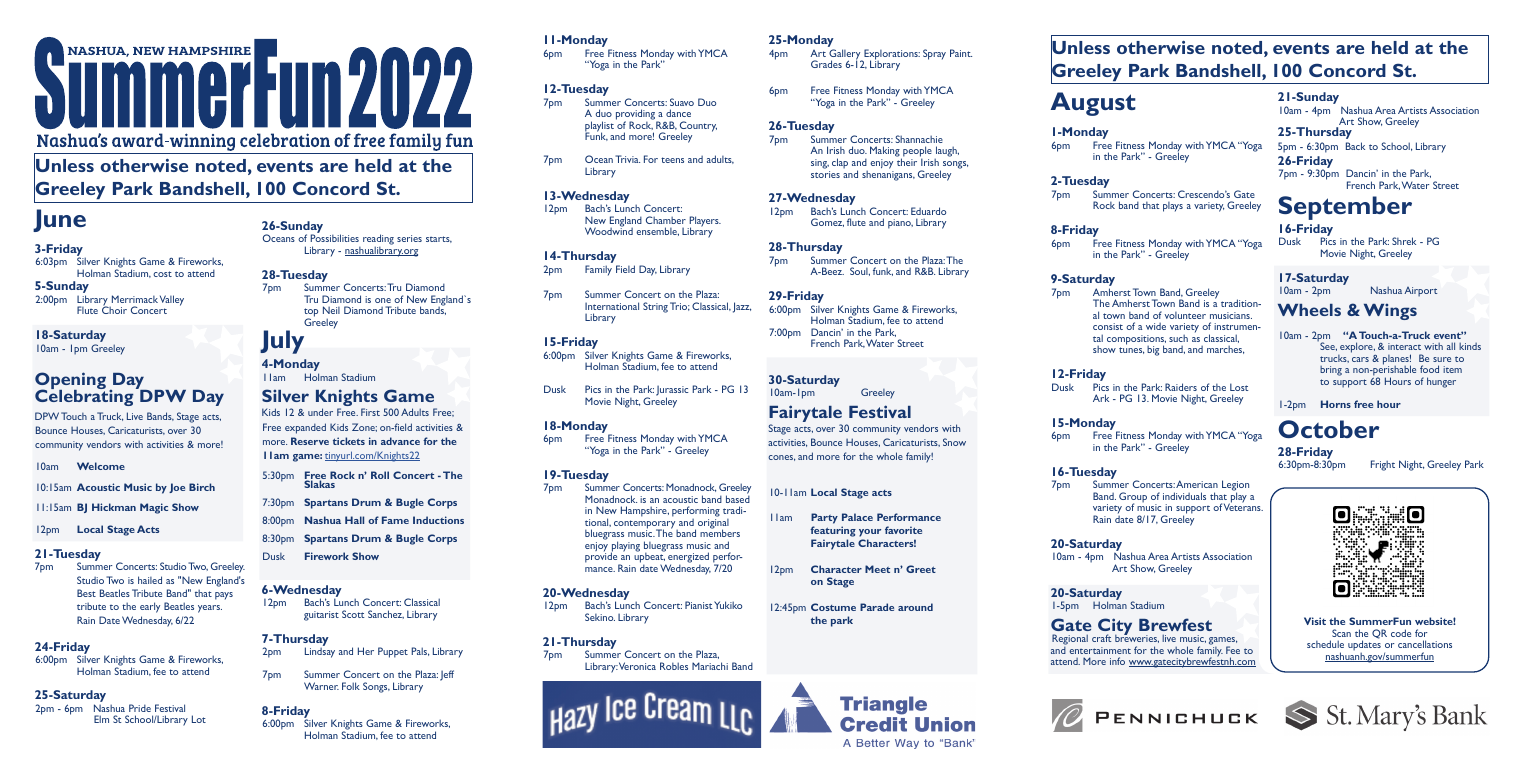  What do you see at coordinates (1239, 387) in the screenshot?
I see `Lost` at bounding box center [1239, 387].
